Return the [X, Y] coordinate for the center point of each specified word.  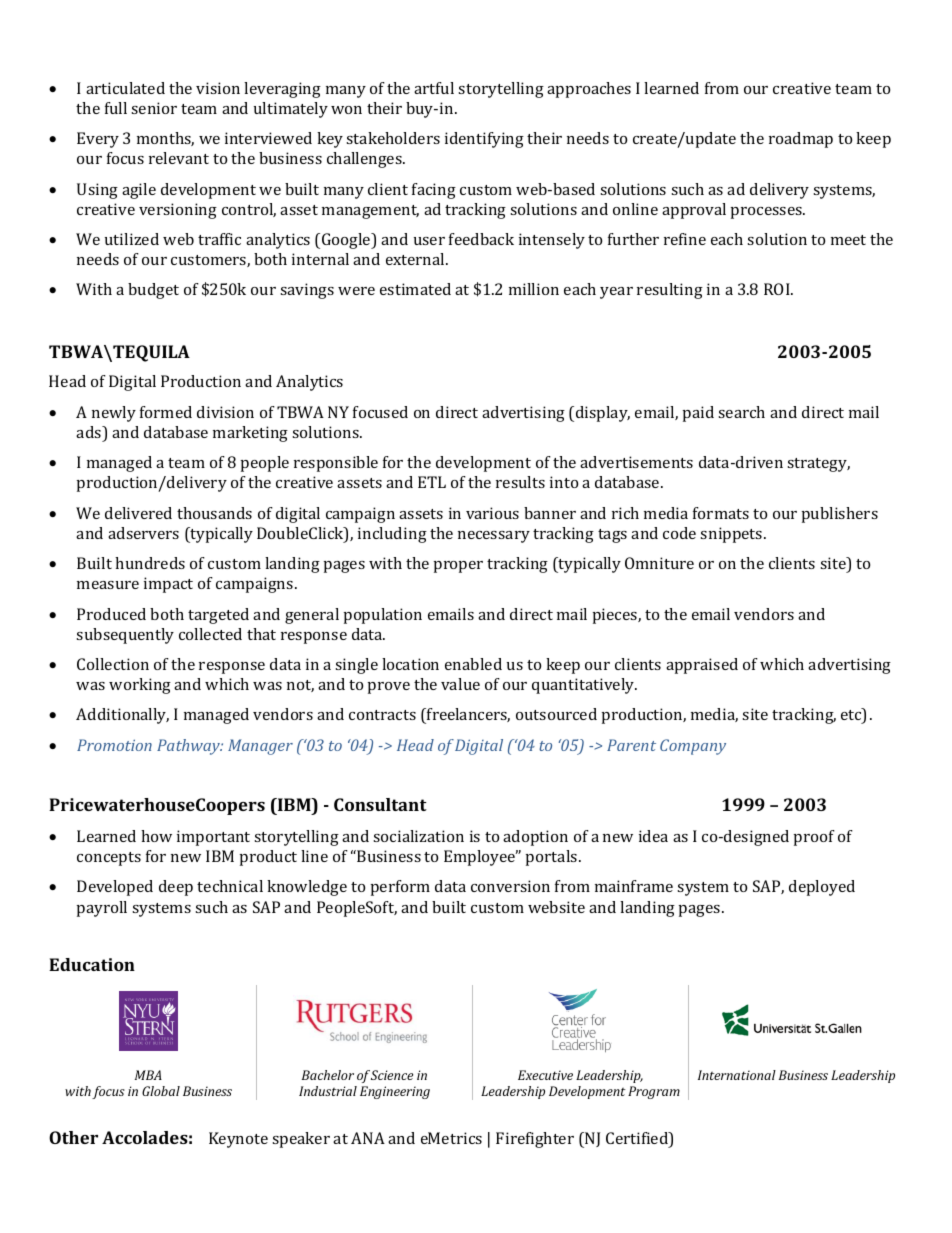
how [156, 836]
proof [814, 838]
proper [458, 567]
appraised [702, 666]
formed [166, 412]
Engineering [395, 1092]
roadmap [801, 140]
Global [161, 1091]
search [741, 412]
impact [168, 585]
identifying [484, 140]
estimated [415, 289]
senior [154, 108]
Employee [481, 858]
